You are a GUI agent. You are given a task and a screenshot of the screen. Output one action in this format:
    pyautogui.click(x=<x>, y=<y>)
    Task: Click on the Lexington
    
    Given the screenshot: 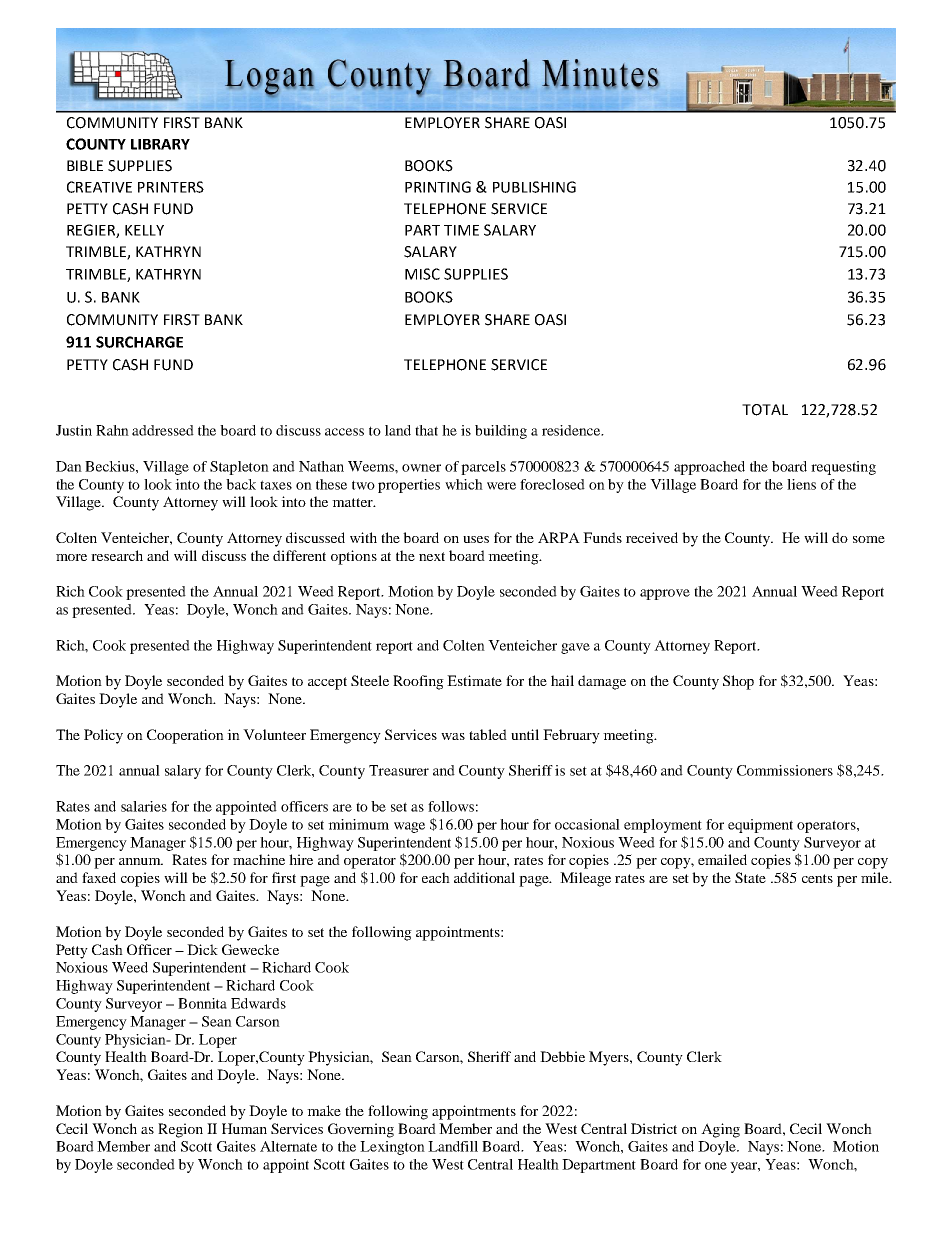 What is the action you would take?
    pyautogui.click(x=392, y=1148)
